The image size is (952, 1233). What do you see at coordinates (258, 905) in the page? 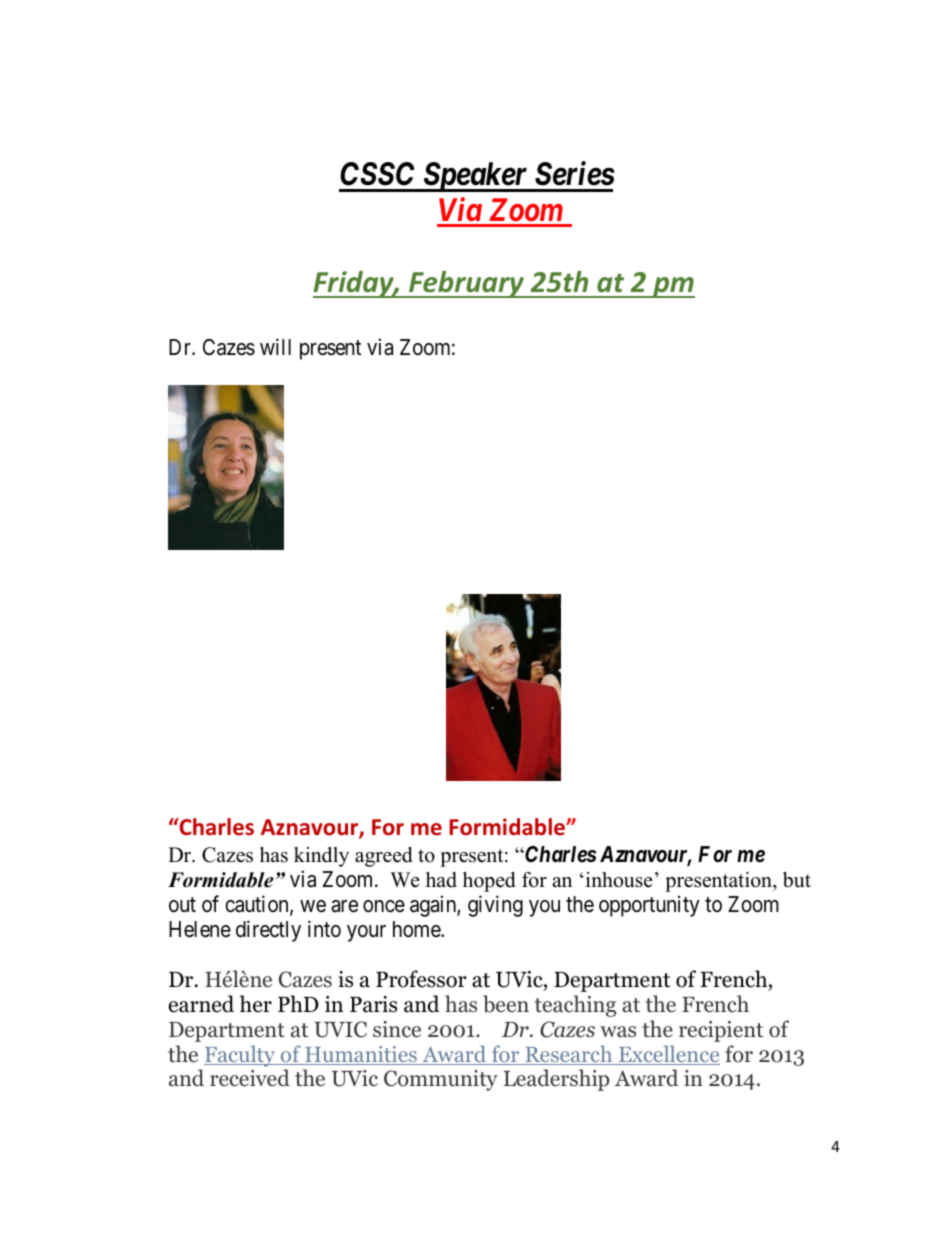
I see `caution` at bounding box center [258, 905].
